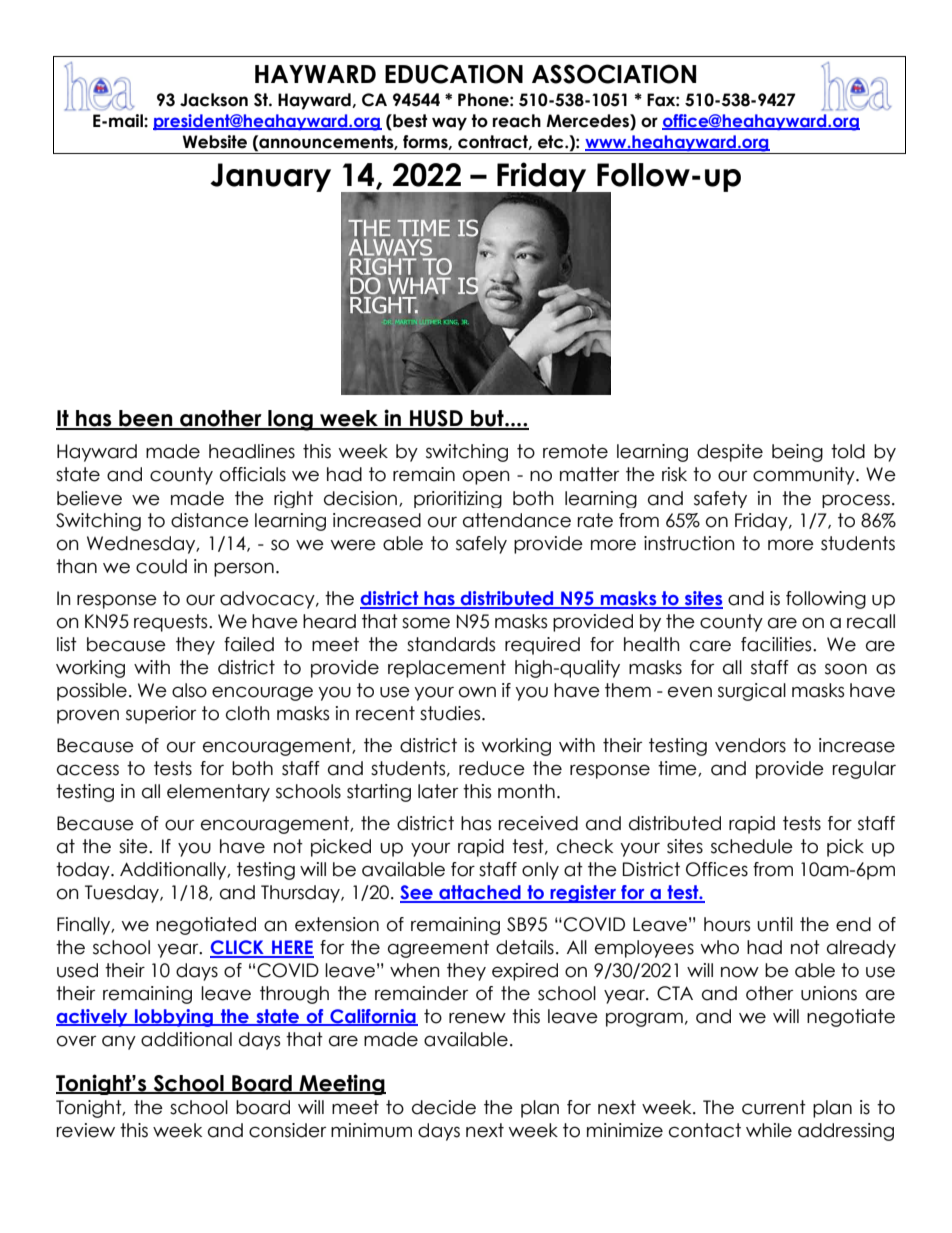 The image size is (952, 1233). Describe the element at coordinates (492, 768) in the screenshot. I see `reduce` at that location.
